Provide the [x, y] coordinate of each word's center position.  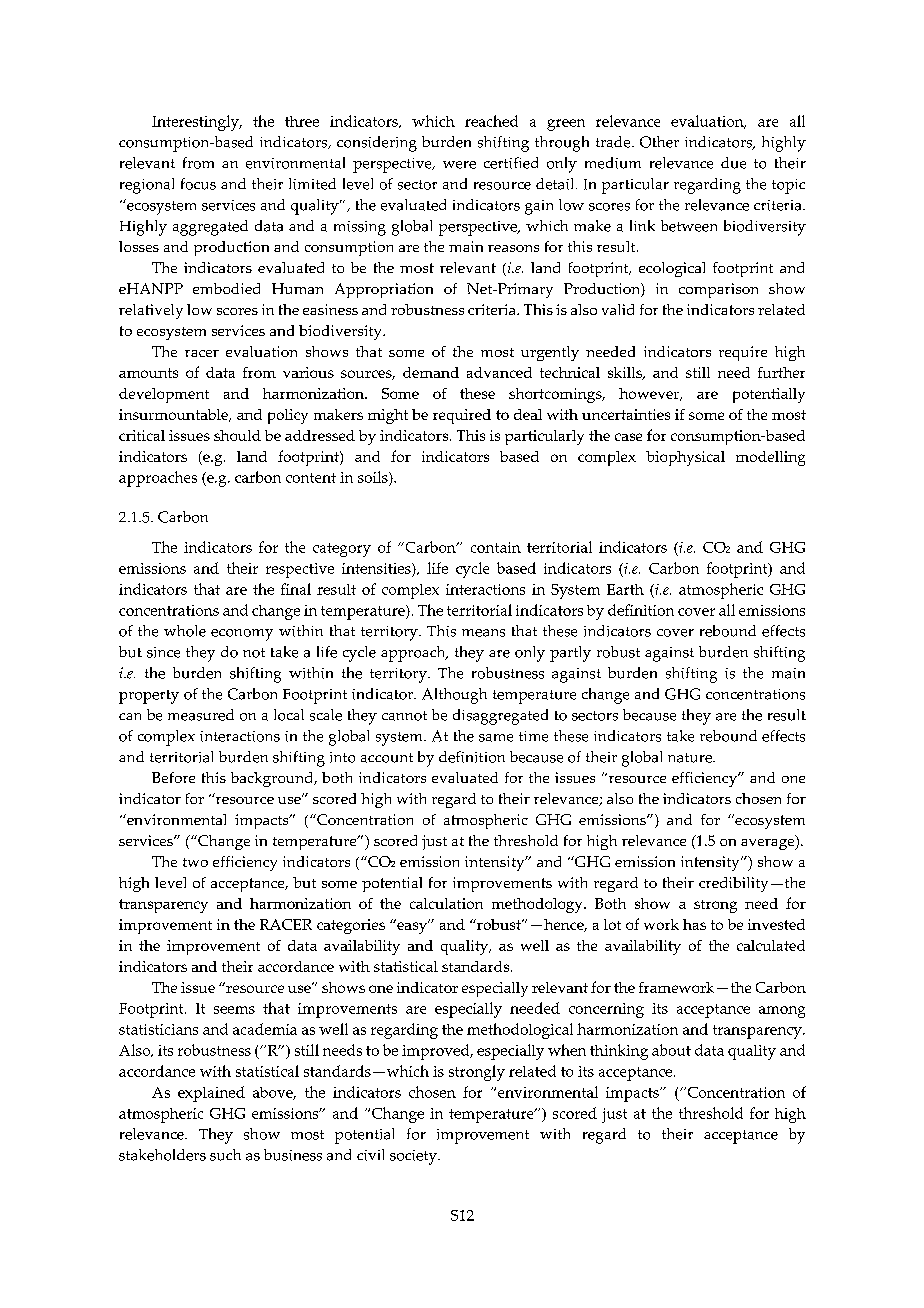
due [733, 163]
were [459, 165]
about [671, 1050]
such [225, 1155]
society [414, 1157]
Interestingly [196, 123]
